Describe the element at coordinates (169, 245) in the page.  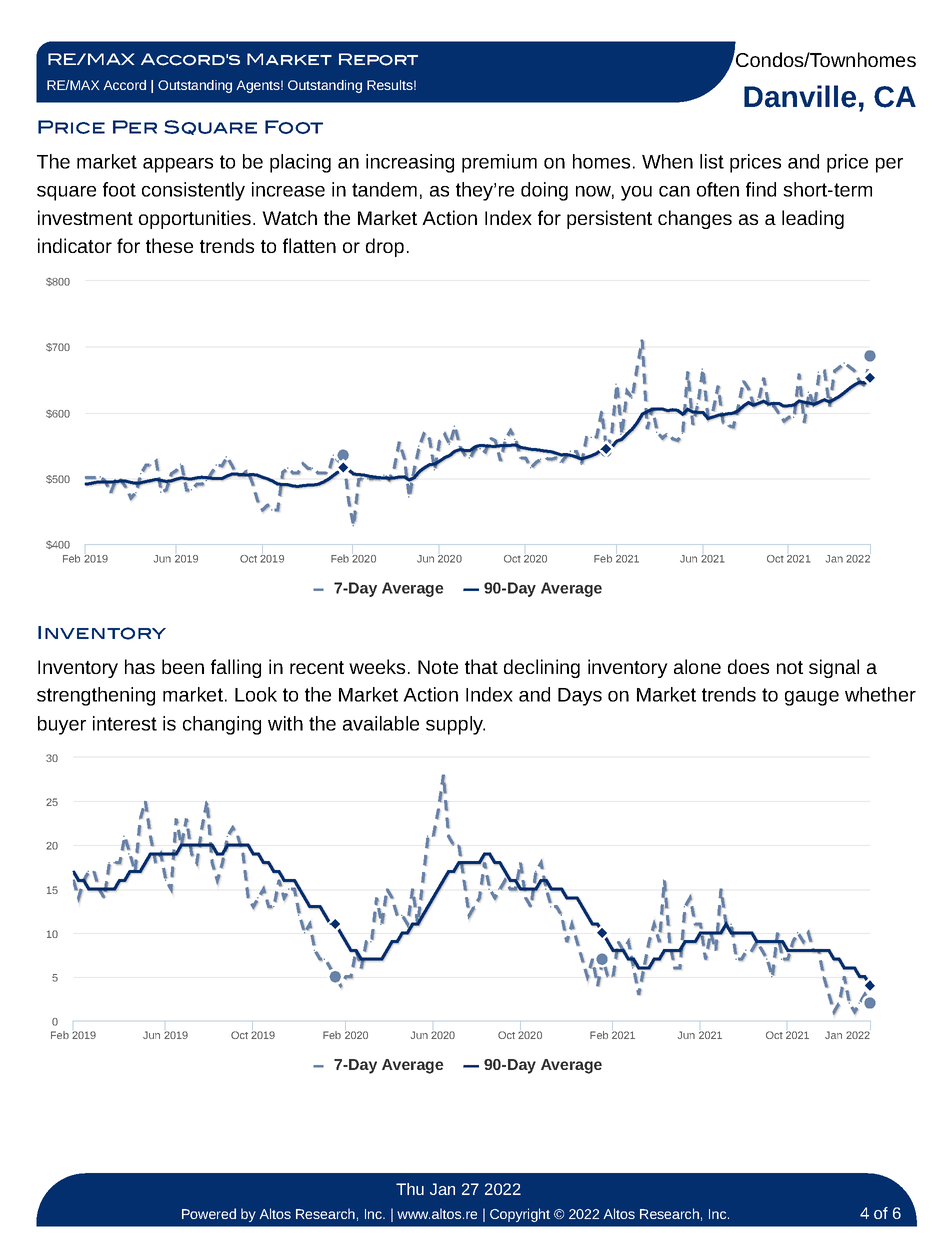
I see `these` at that location.
